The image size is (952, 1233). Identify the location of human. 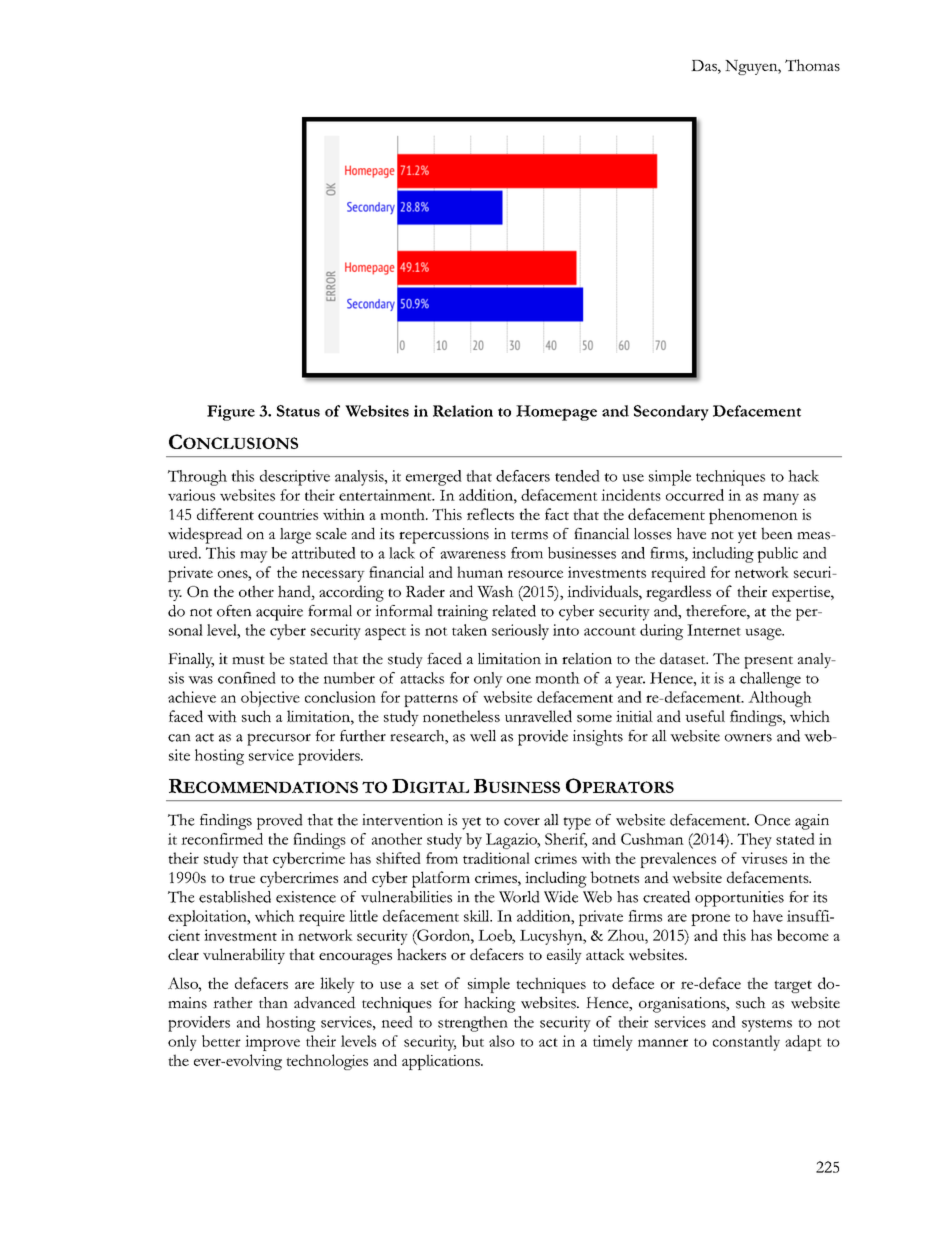
(480, 572).
